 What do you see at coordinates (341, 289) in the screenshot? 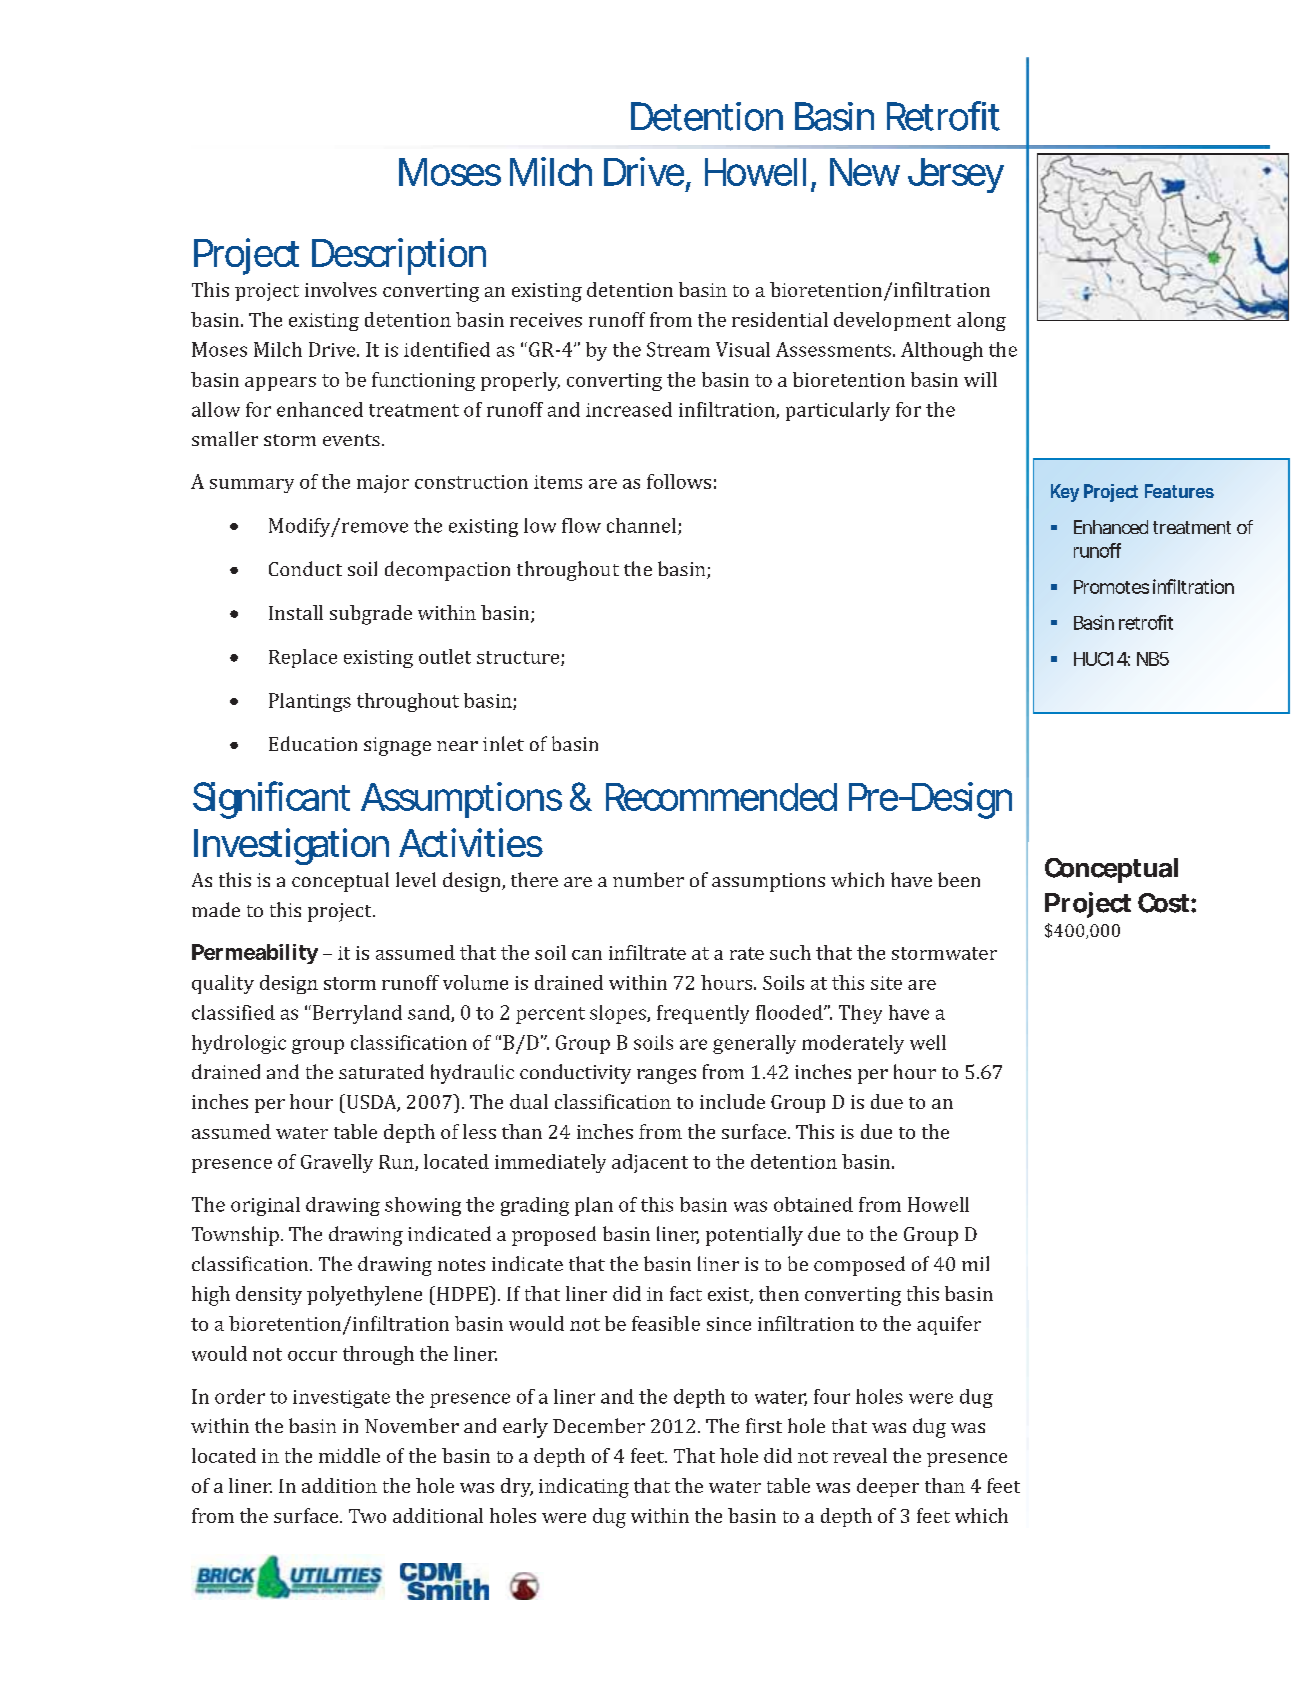
I see `involves` at bounding box center [341, 289].
